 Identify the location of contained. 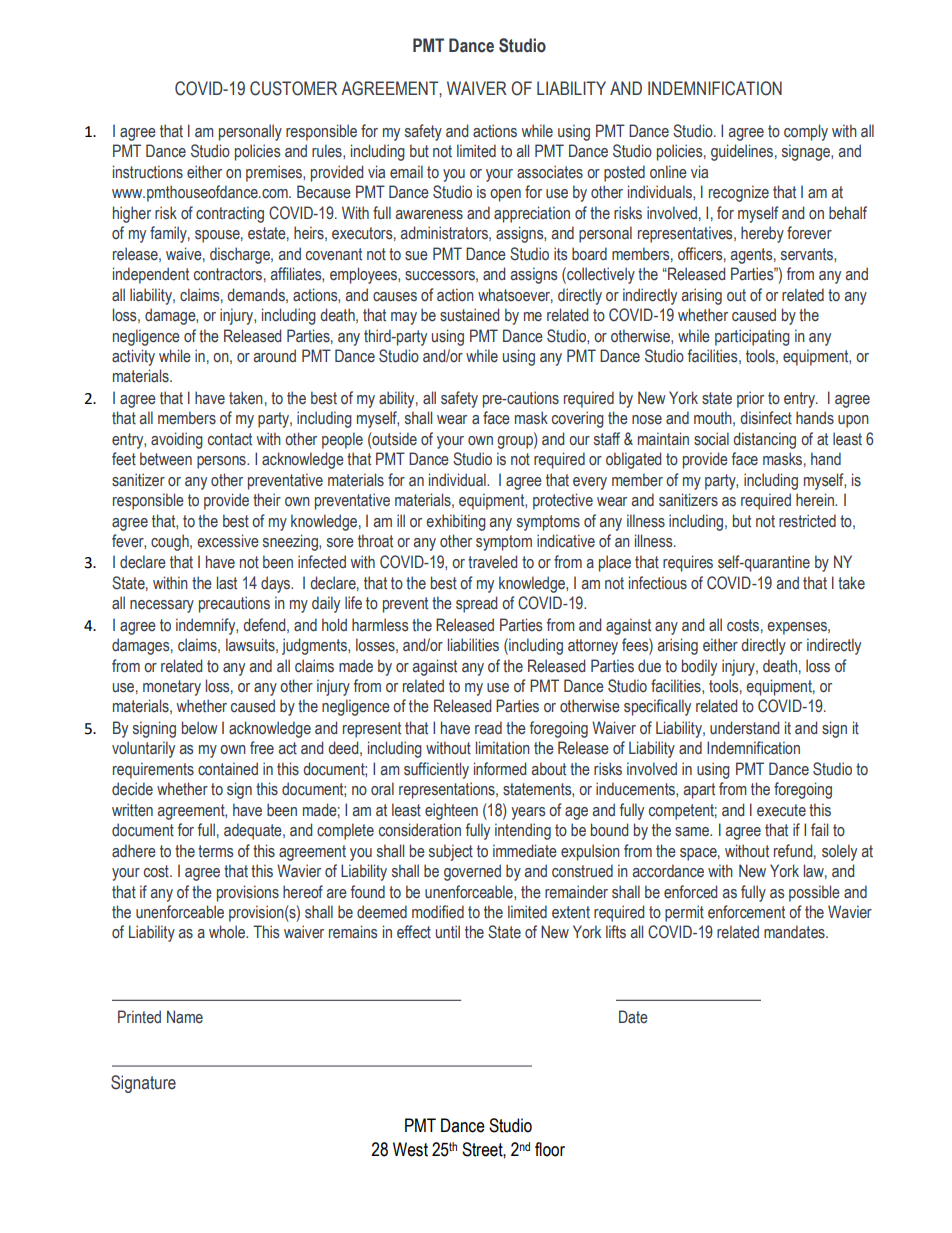
(228, 769).
